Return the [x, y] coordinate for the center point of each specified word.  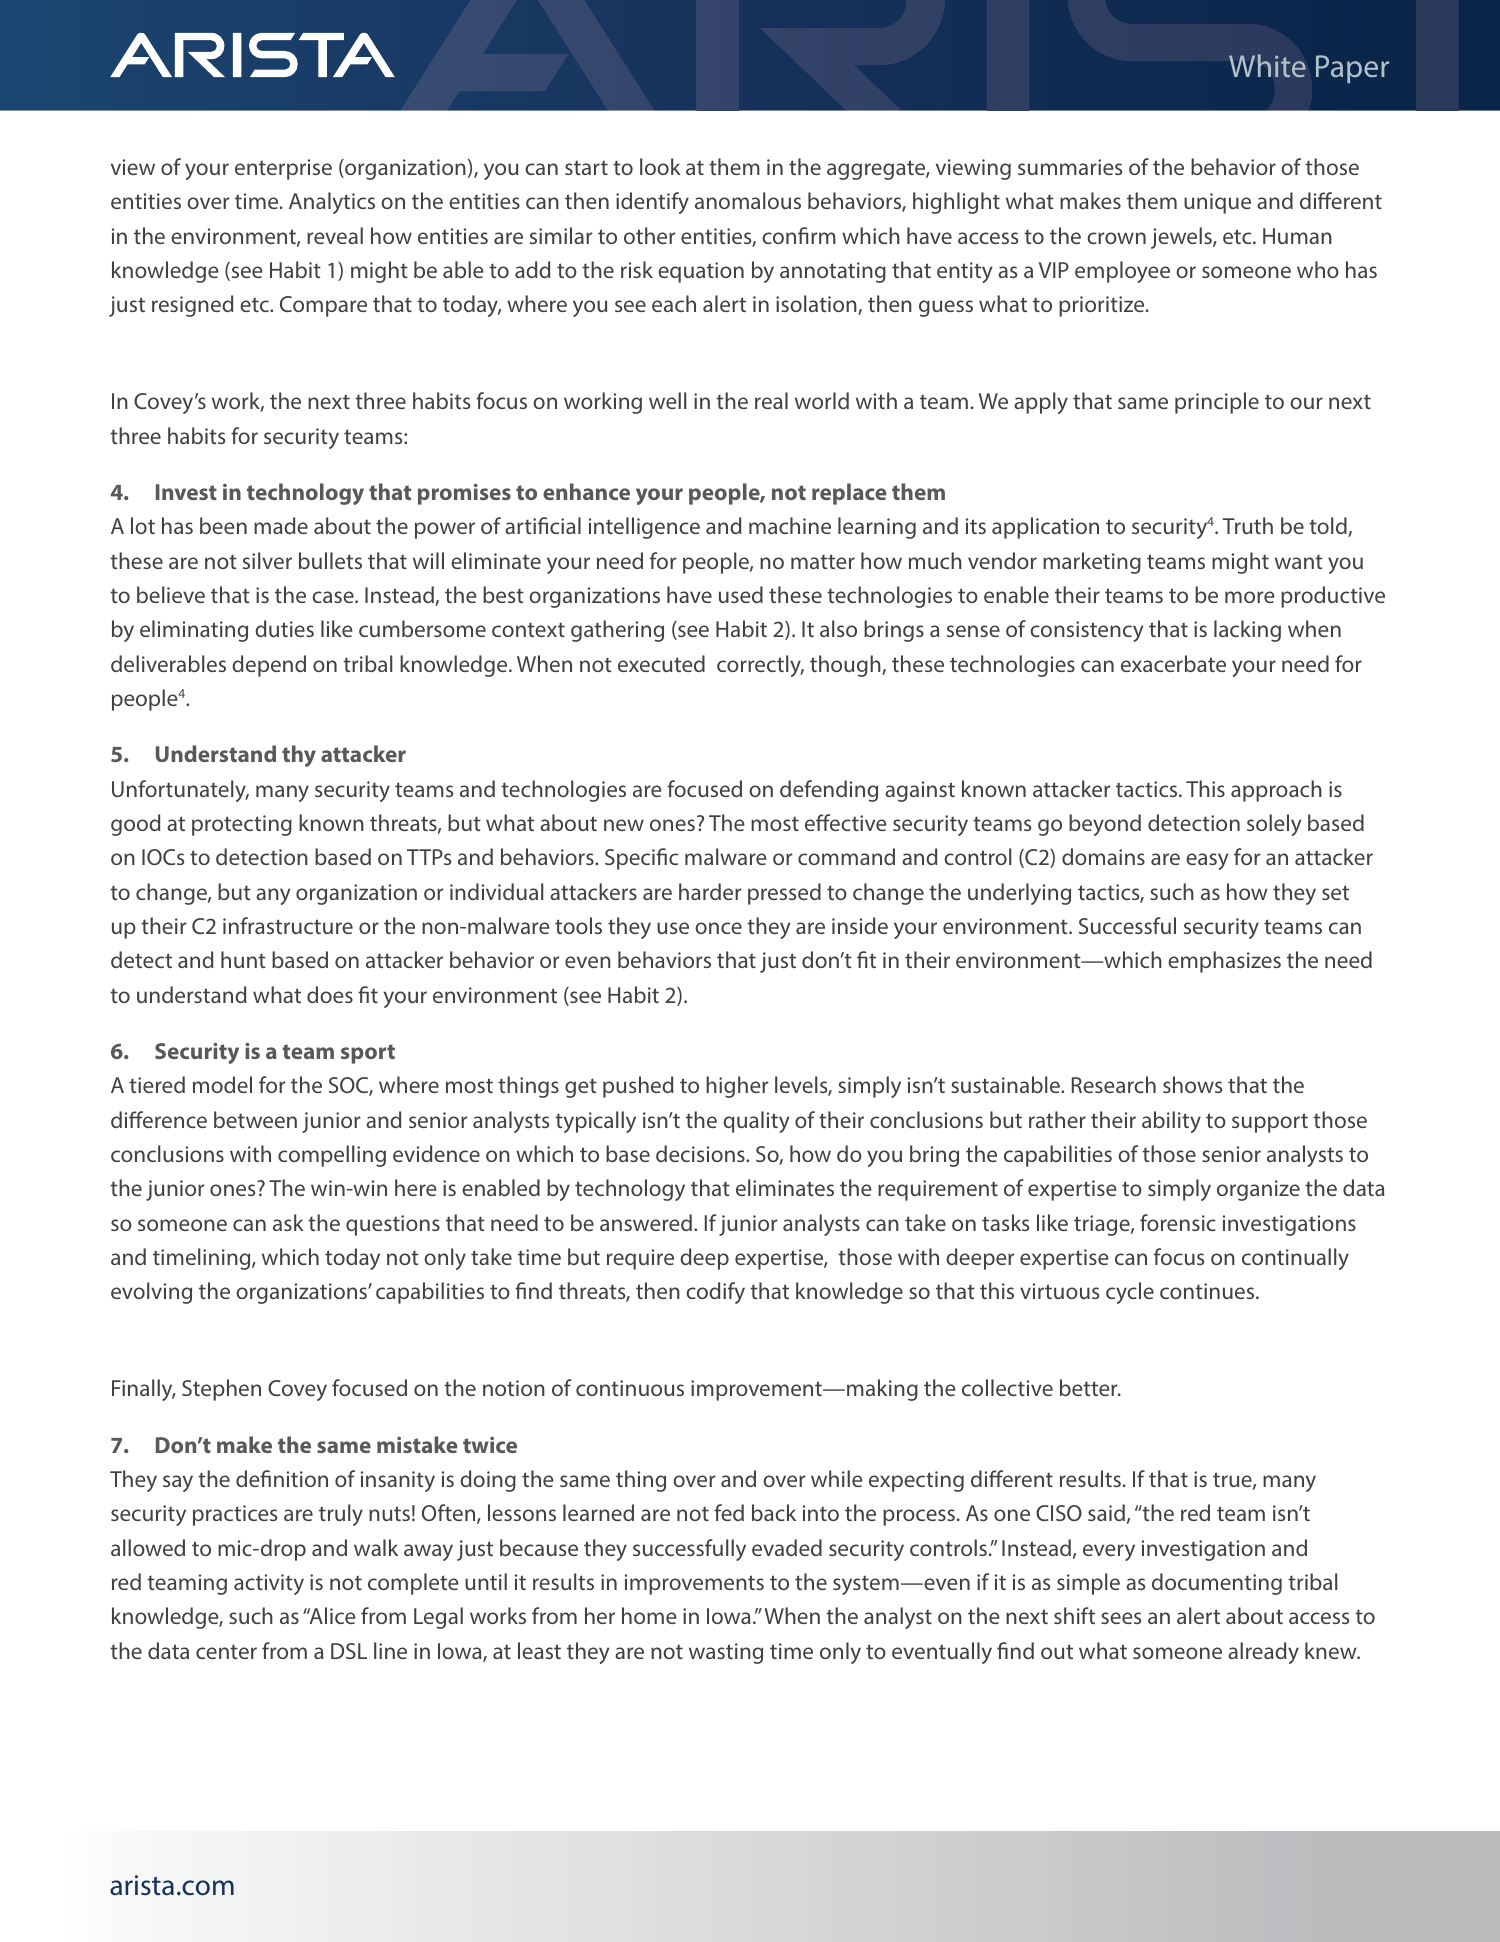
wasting [726, 1653]
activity [269, 1584]
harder [710, 891]
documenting [1217, 1584]
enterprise [283, 169]
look [660, 166]
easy [1207, 861]
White [1267, 65]
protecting [242, 825]
